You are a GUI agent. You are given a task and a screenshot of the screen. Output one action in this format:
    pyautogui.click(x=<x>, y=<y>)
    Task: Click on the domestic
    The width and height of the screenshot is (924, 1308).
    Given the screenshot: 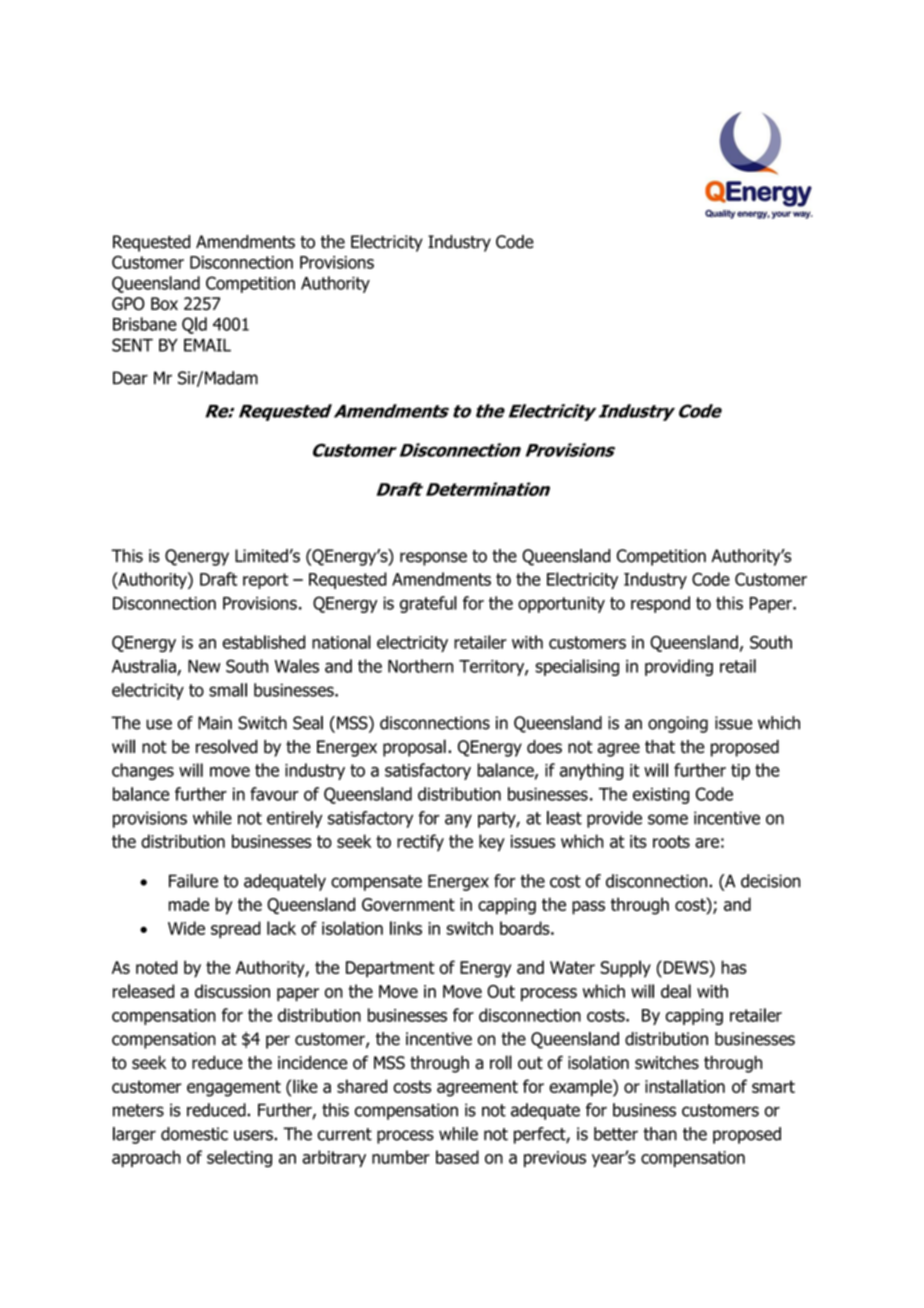 What is the action you would take?
    pyautogui.click(x=194, y=1134)
